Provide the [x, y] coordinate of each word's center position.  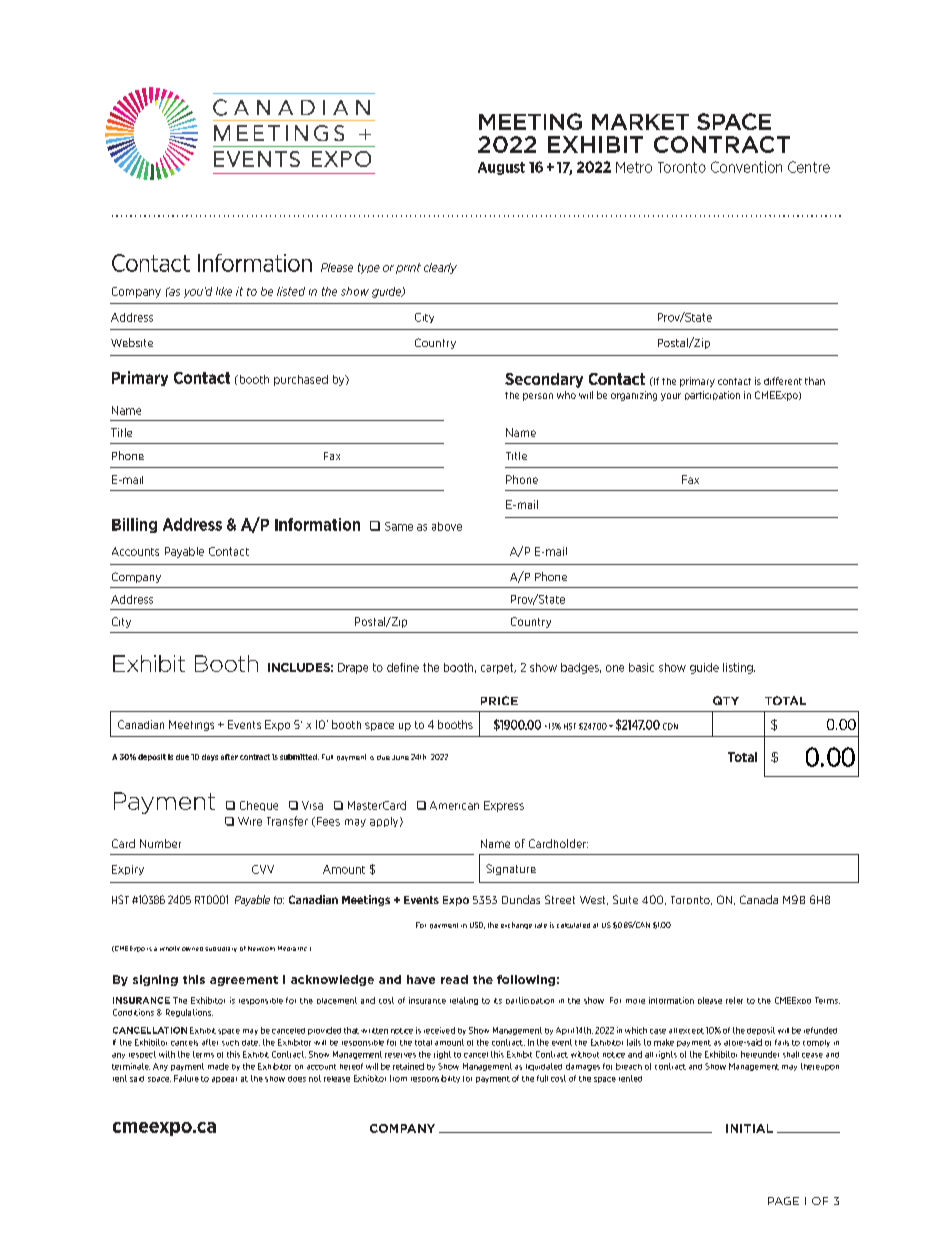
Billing [134, 525]
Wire [250, 821]
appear [224, 1080]
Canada [759, 899]
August [501, 168]
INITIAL [749, 1128]
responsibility [435, 1079]
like [224, 291]
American [454, 805]
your [671, 397]
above [447, 526]
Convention [746, 167]
